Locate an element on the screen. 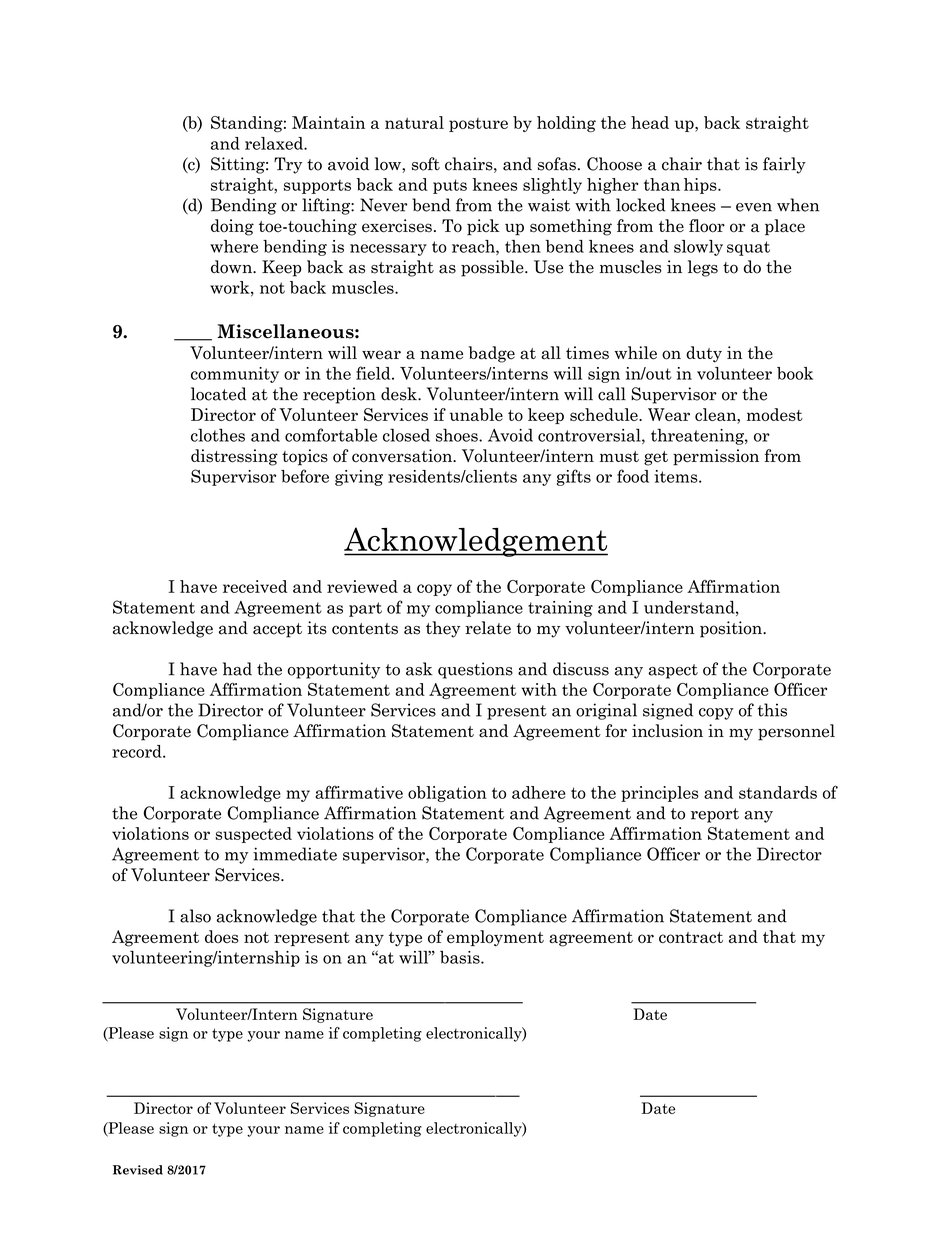  contract is located at coordinates (691, 937).
